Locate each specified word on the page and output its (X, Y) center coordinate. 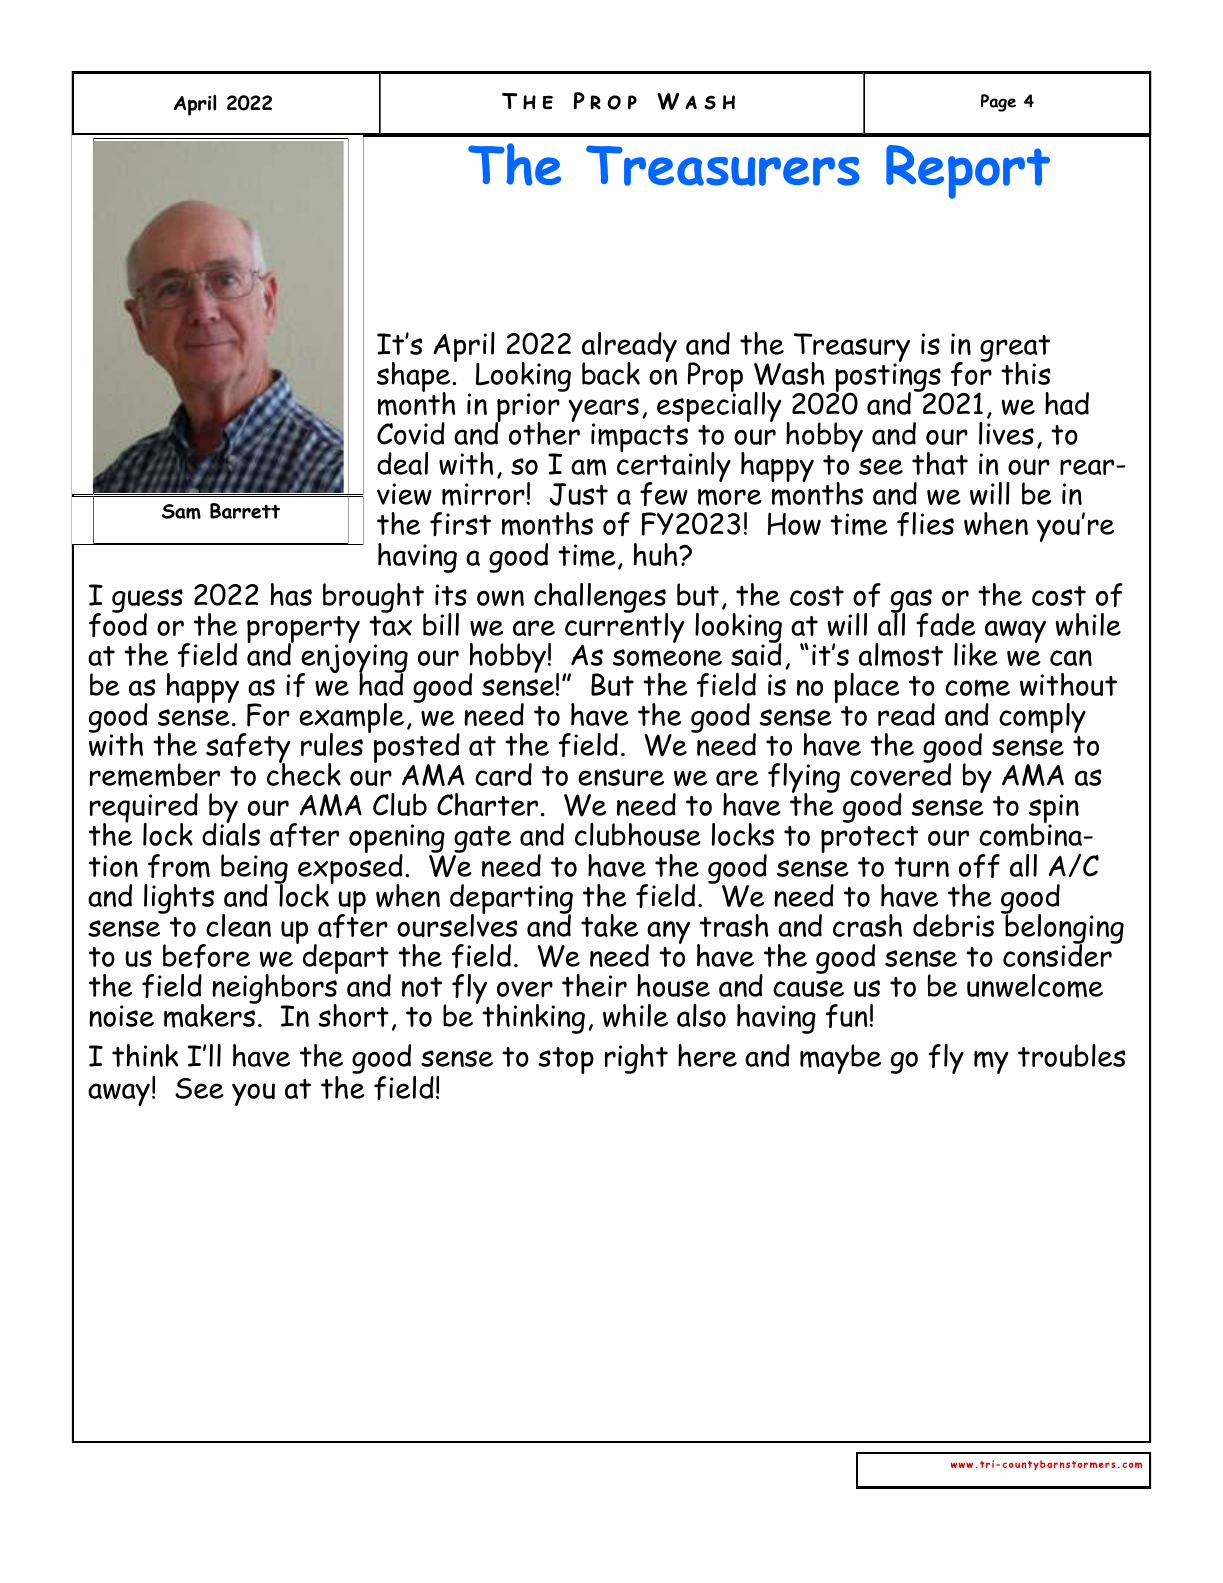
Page (998, 103)
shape (415, 378)
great (1015, 350)
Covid (411, 433)
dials (231, 833)
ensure (621, 777)
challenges (601, 599)
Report (968, 172)
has (291, 594)
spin (1054, 810)
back (611, 373)
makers (211, 1015)
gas (911, 602)
